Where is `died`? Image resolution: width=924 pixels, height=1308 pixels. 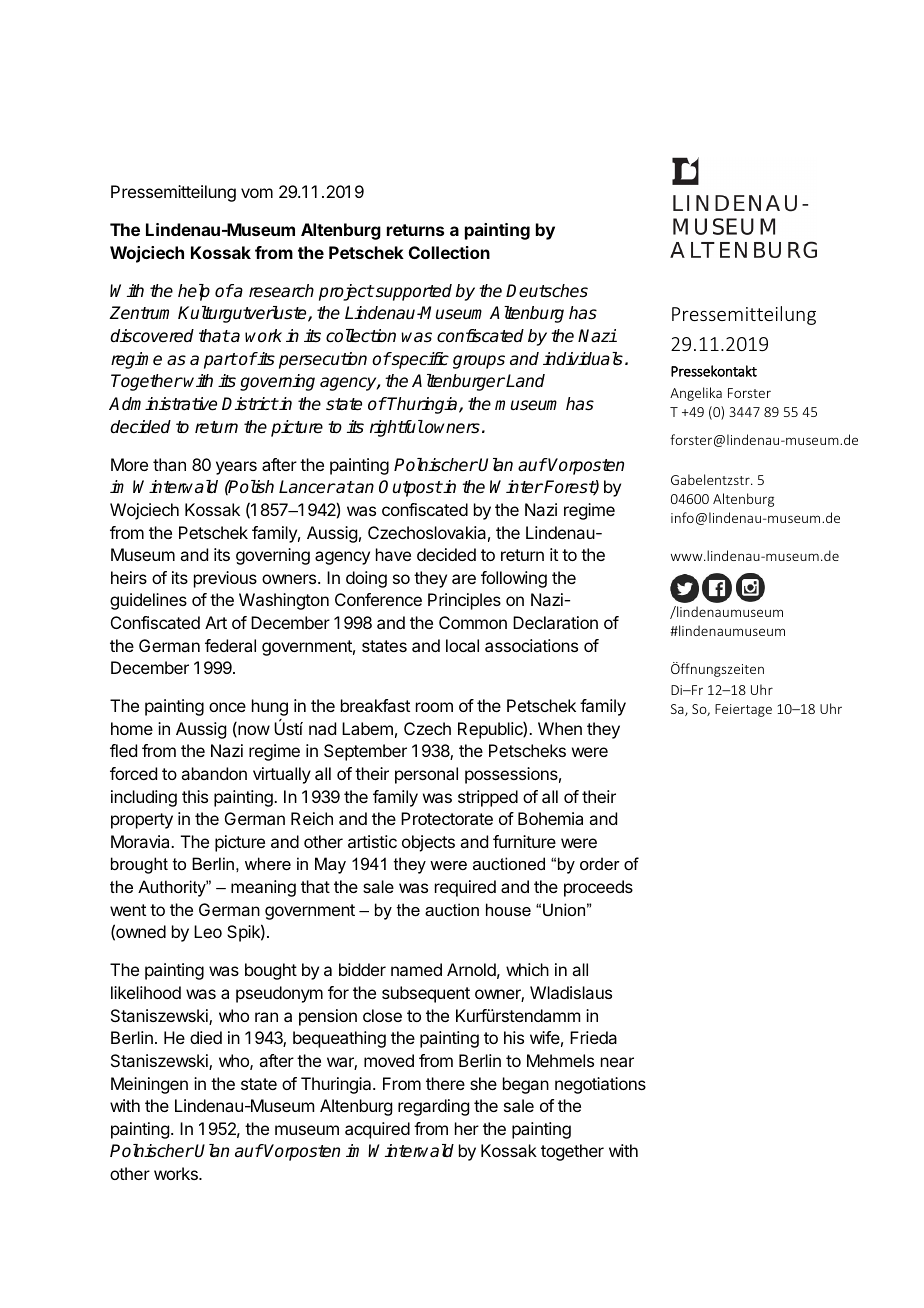
died is located at coordinates (206, 1037).
